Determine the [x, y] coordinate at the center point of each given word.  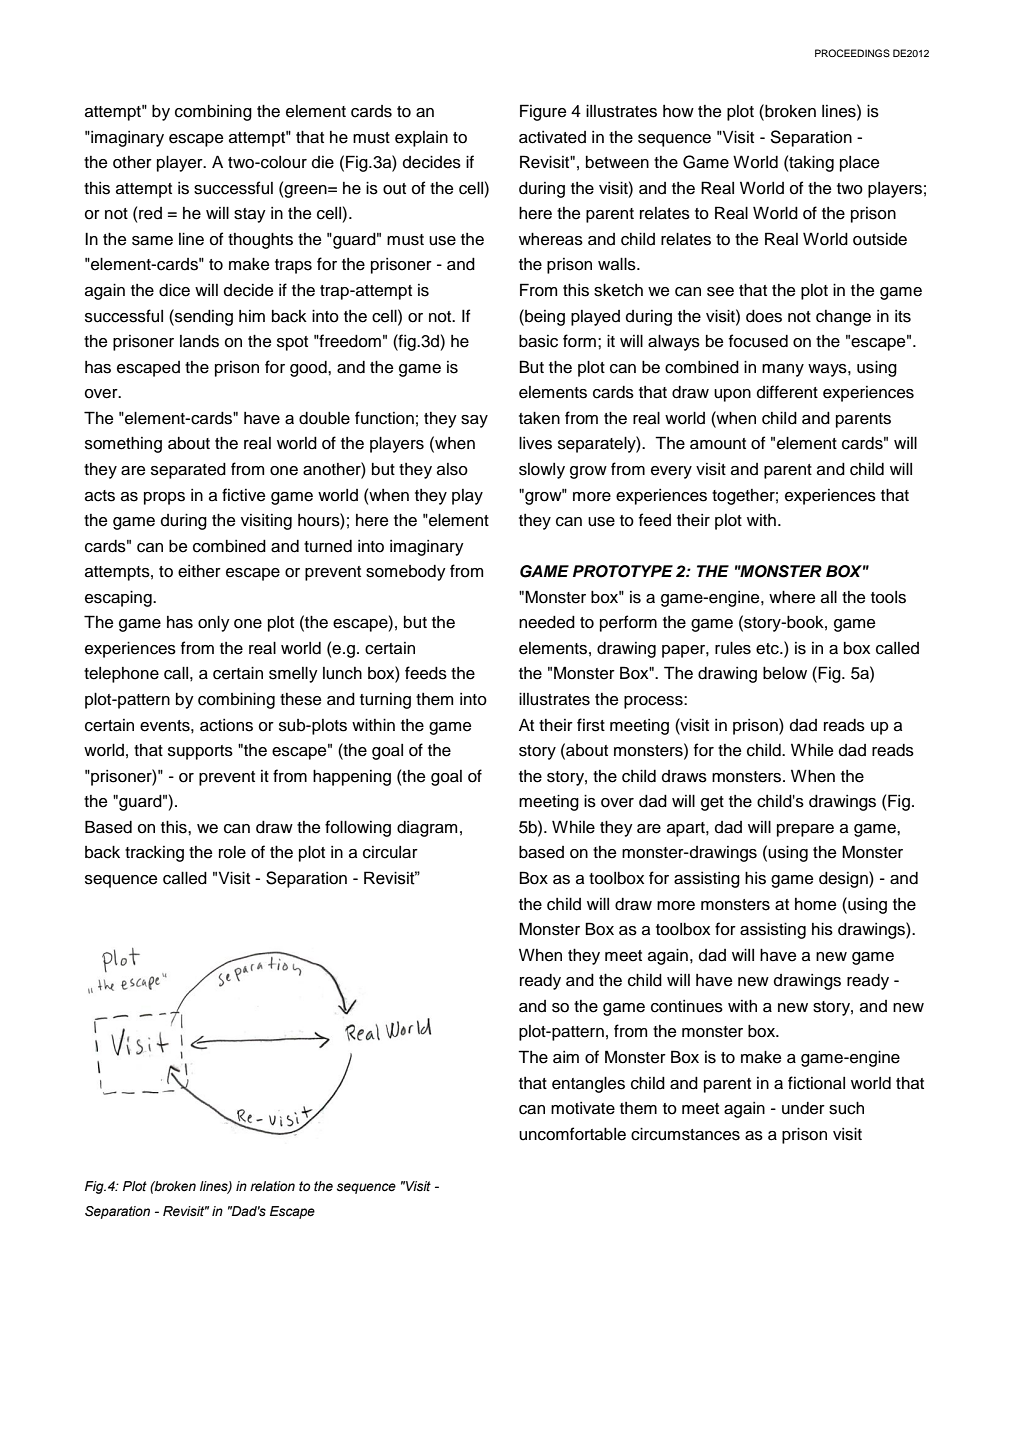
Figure [543, 112]
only [214, 623]
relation [272, 1186]
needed [547, 622]
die [323, 162]
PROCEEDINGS [852, 53]
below [785, 673]
